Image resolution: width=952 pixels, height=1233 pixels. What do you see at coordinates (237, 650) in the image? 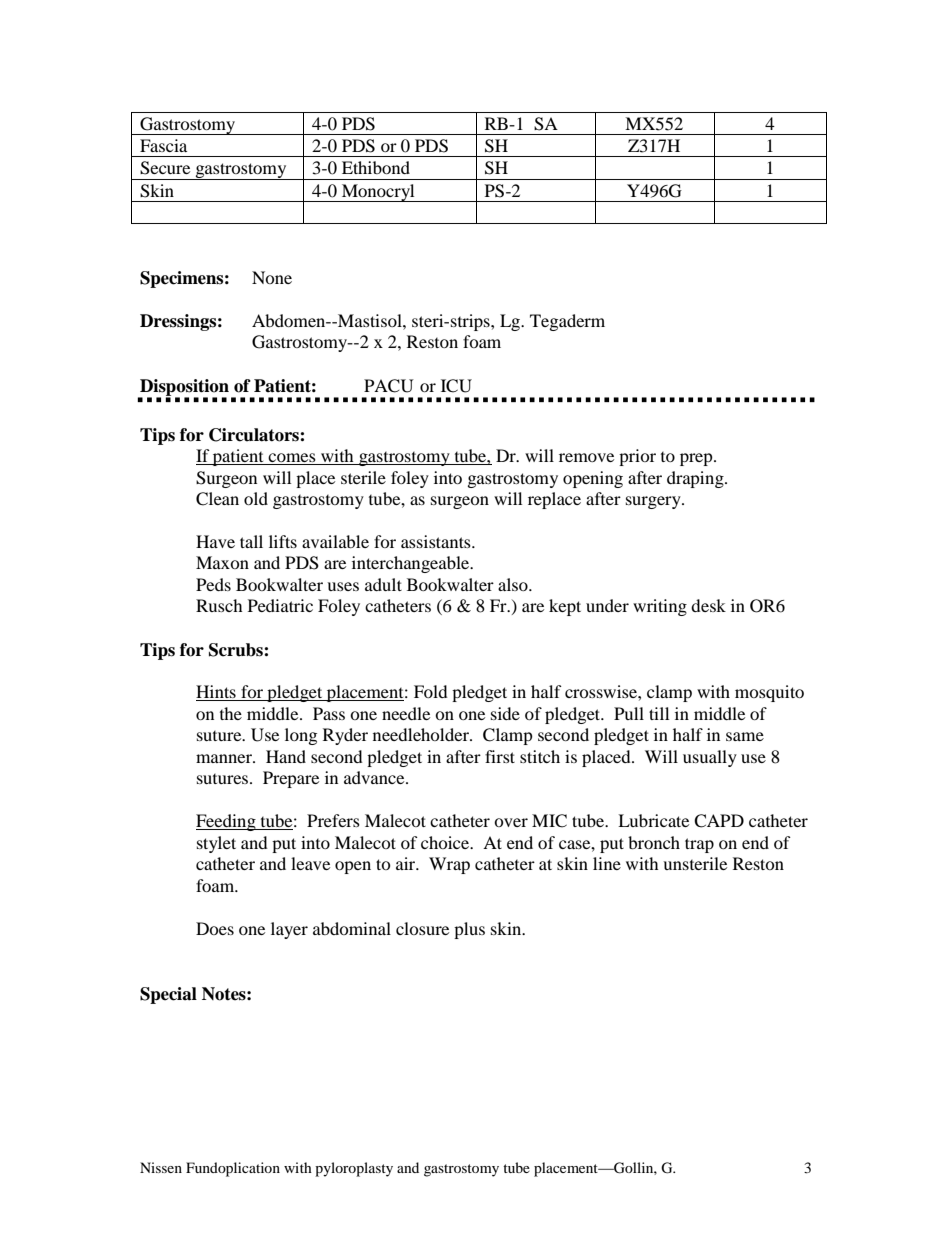
I see `Scrubs` at bounding box center [237, 650].
